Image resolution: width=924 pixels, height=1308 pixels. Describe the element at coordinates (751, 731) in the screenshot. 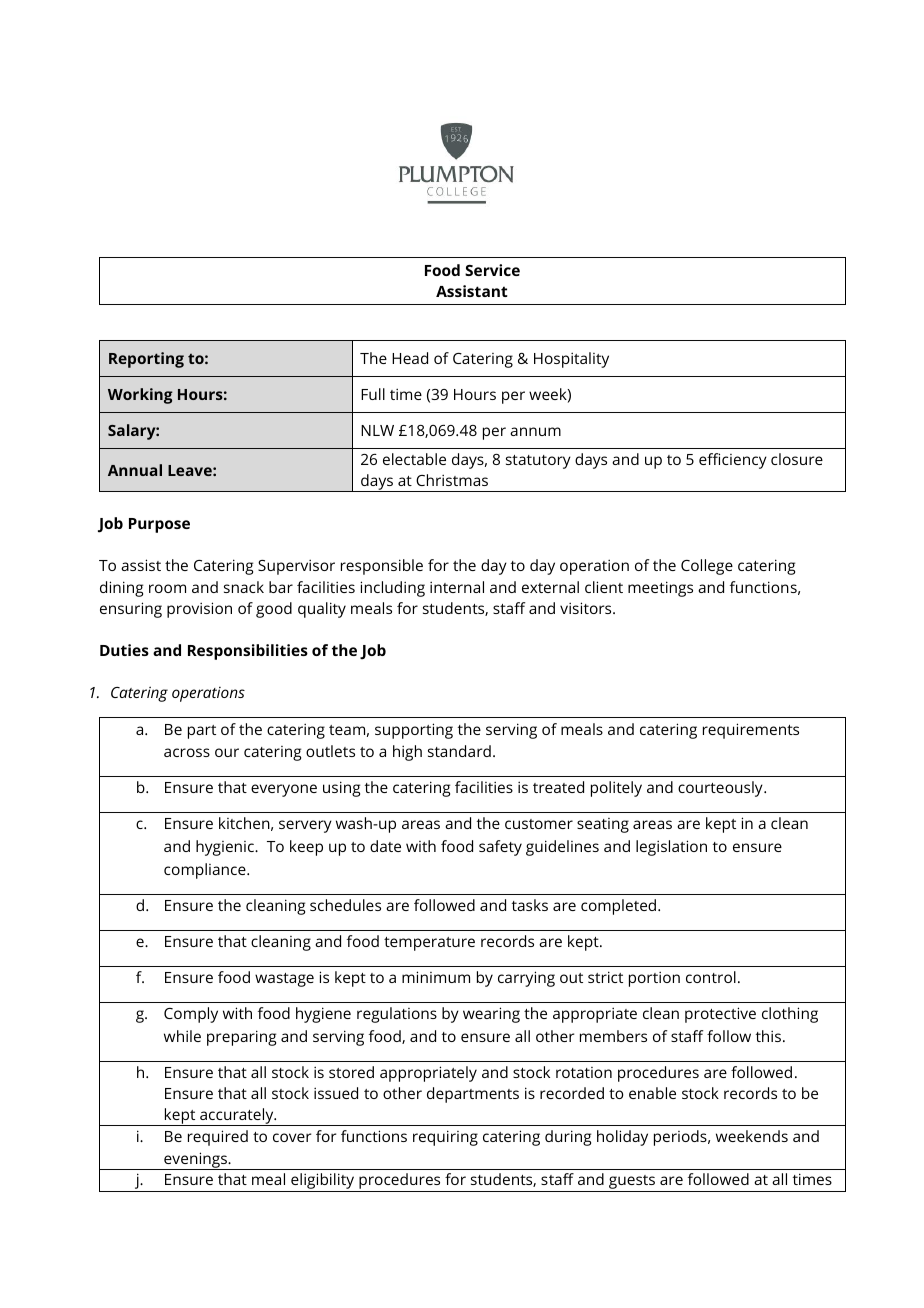

I see `requirements` at that location.
